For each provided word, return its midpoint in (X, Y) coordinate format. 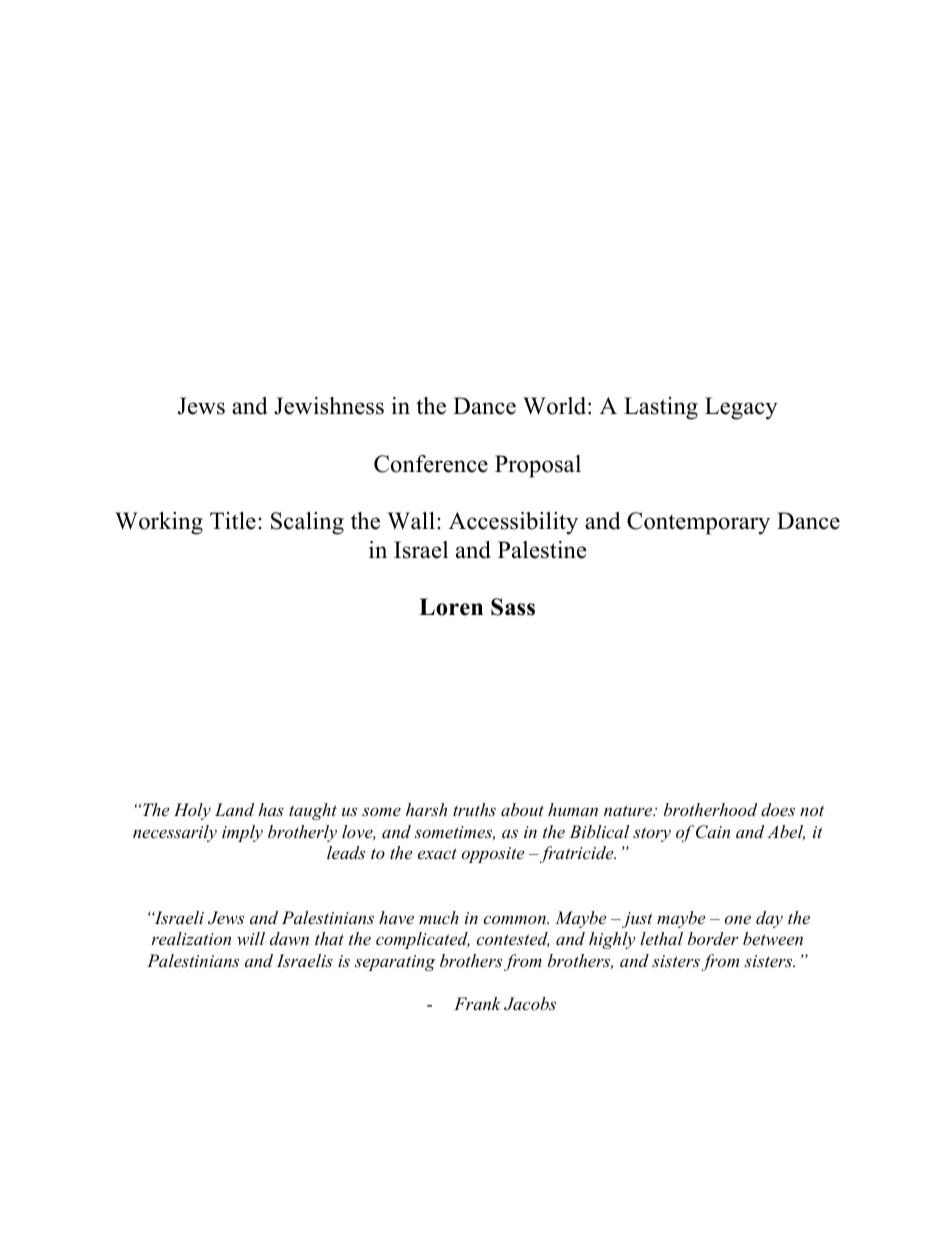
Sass (513, 607)
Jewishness (329, 406)
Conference (431, 464)
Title (233, 521)
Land (234, 809)
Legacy (741, 408)
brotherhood (710, 809)
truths (474, 809)
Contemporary (698, 523)
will (251, 938)
